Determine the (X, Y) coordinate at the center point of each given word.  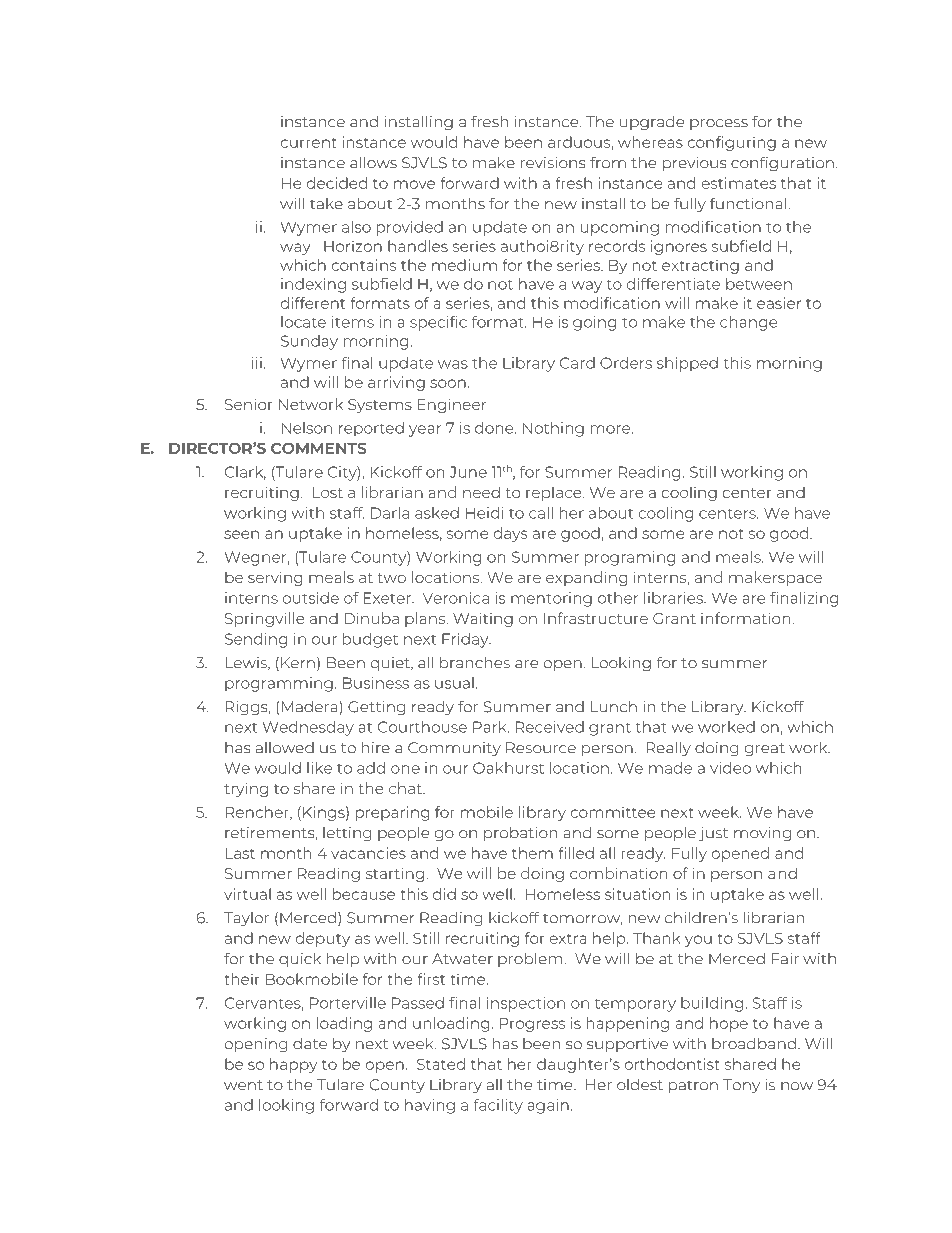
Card (577, 363)
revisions (553, 163)
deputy (322, 939)
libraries (674, 598)
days (510, 534)
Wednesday (308, 728)
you (698, 941)
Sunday (309, 342)
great (765, 750)
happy (293, 1065)
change (748, 323)
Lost (328, 492)
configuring (731, 143)
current (308, 143)
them (532, 853)
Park (491, 727)
